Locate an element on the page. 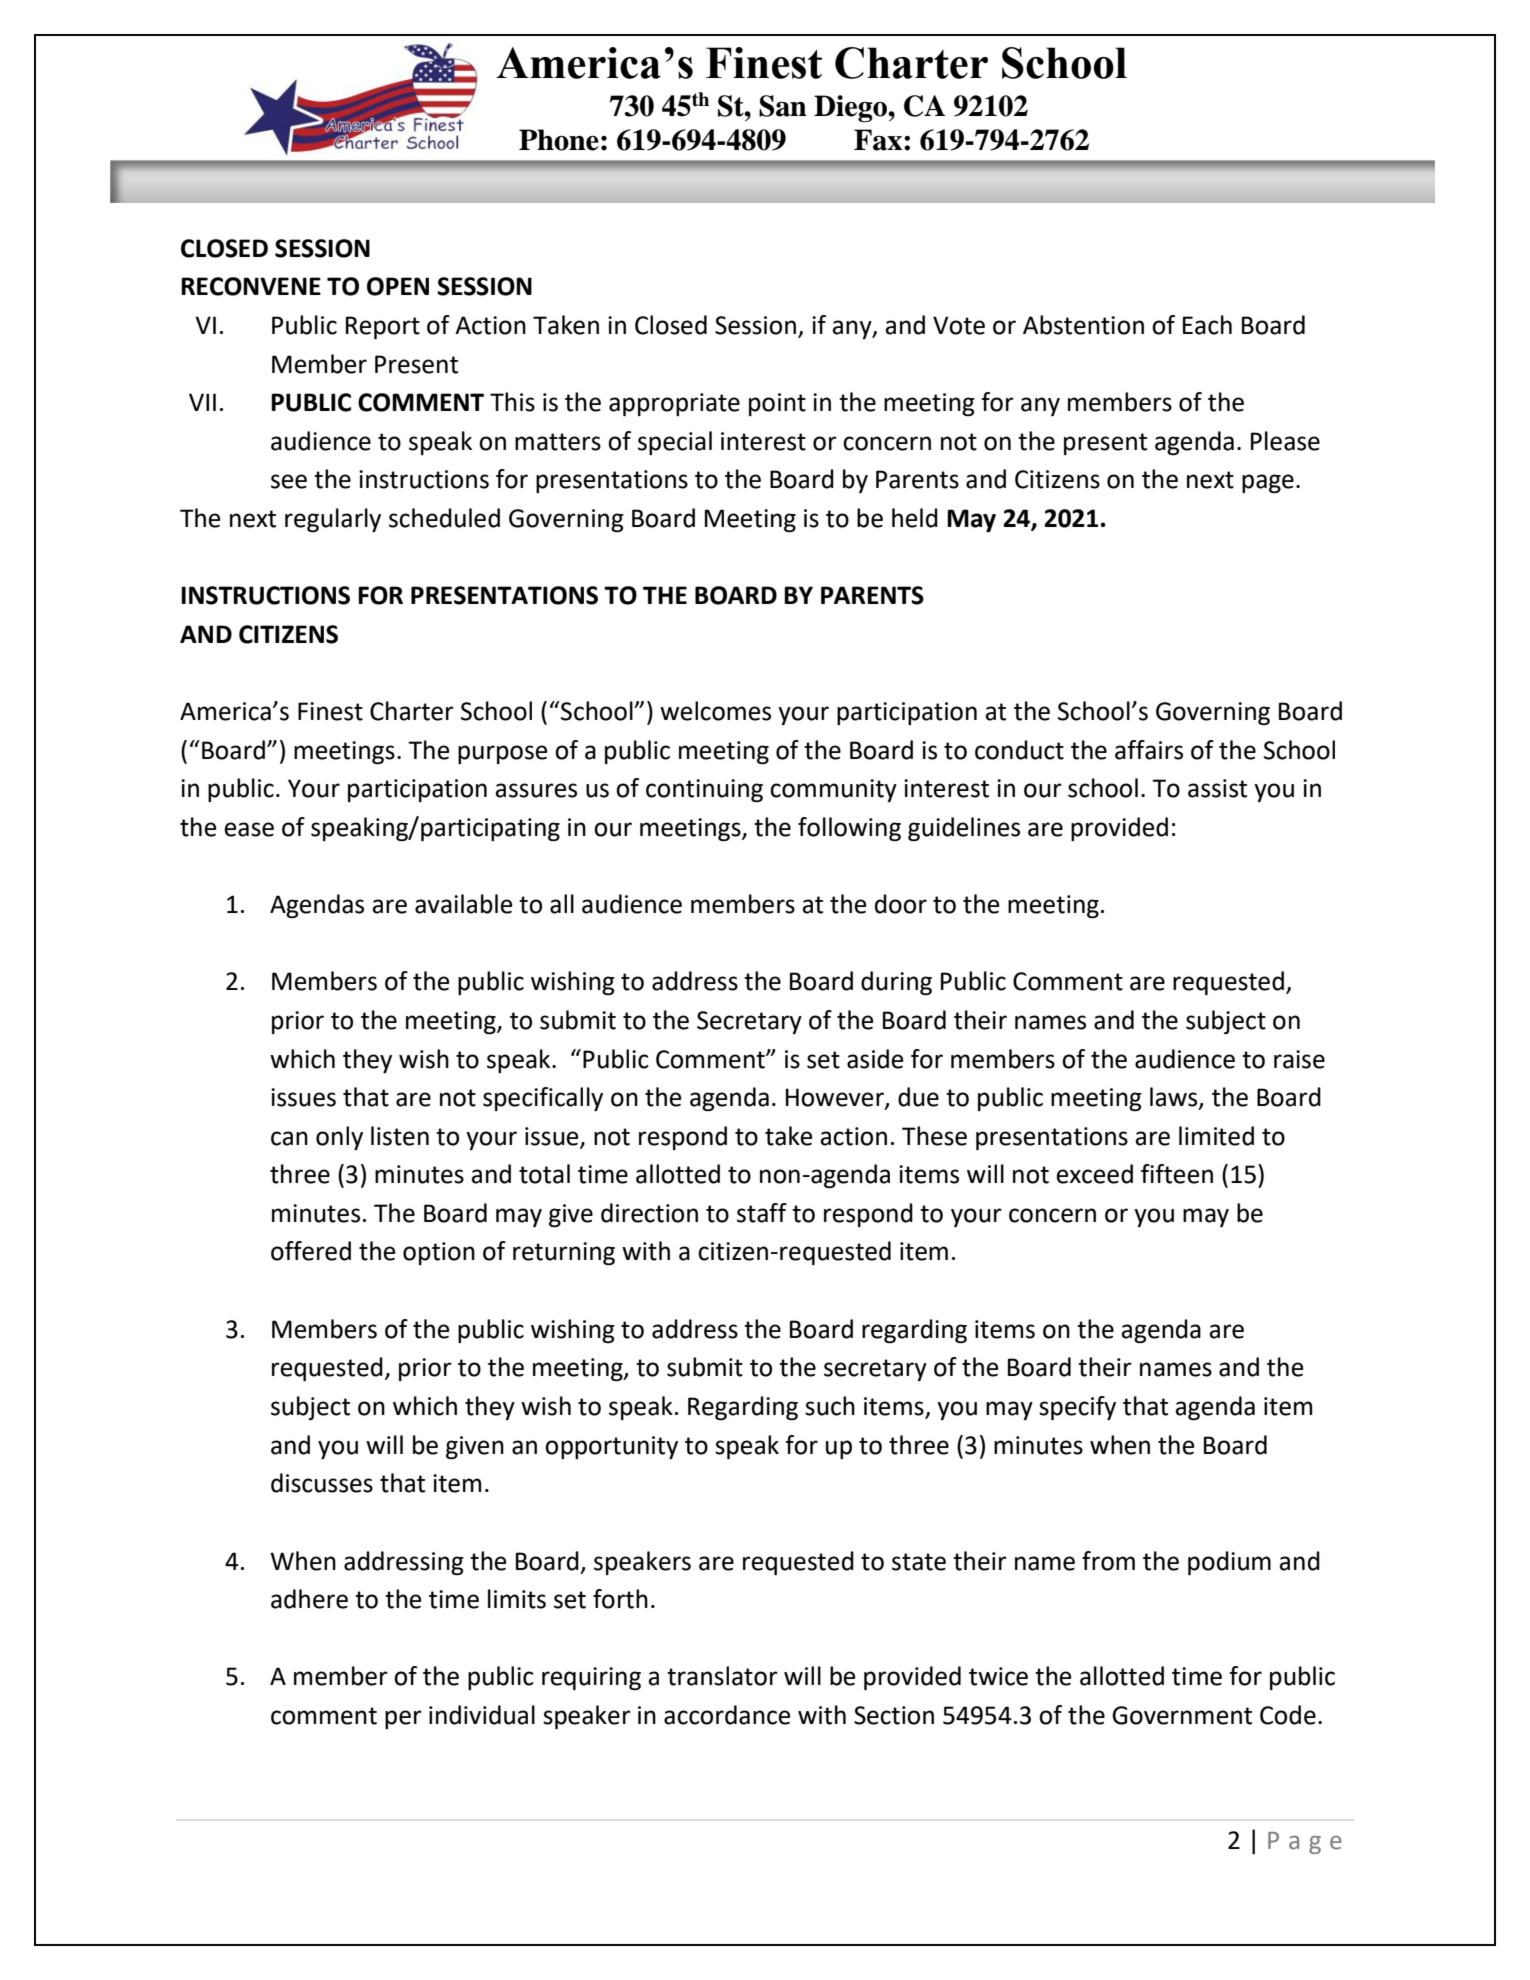 The height and width of the document is (1980, 1530). door is located at coordinates (901, 904).
